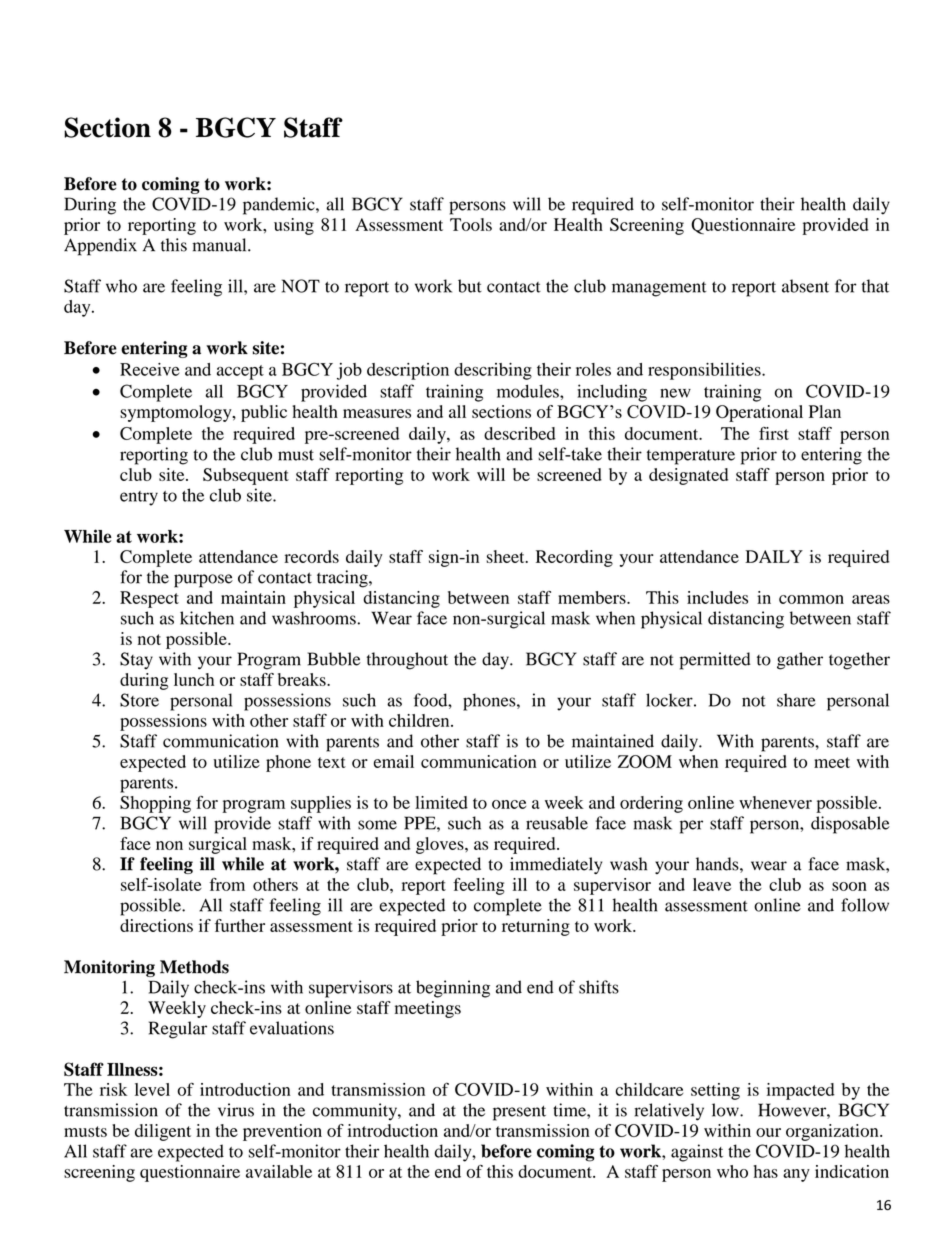  Describe the element at coordinates (194, 679) in the page. I see `lunch` at that location.
